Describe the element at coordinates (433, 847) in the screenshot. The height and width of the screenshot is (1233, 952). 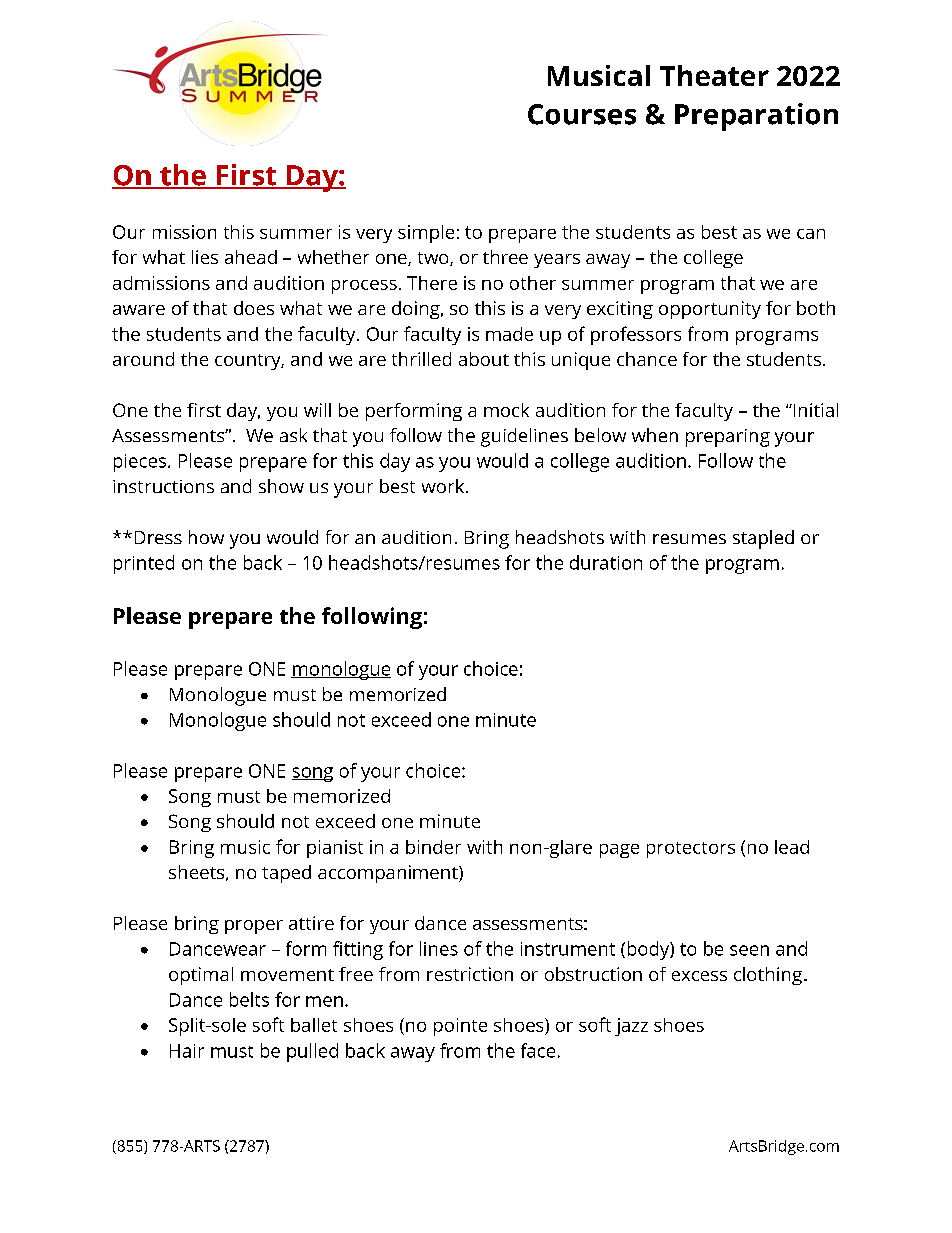
I see `binder` at that location.
